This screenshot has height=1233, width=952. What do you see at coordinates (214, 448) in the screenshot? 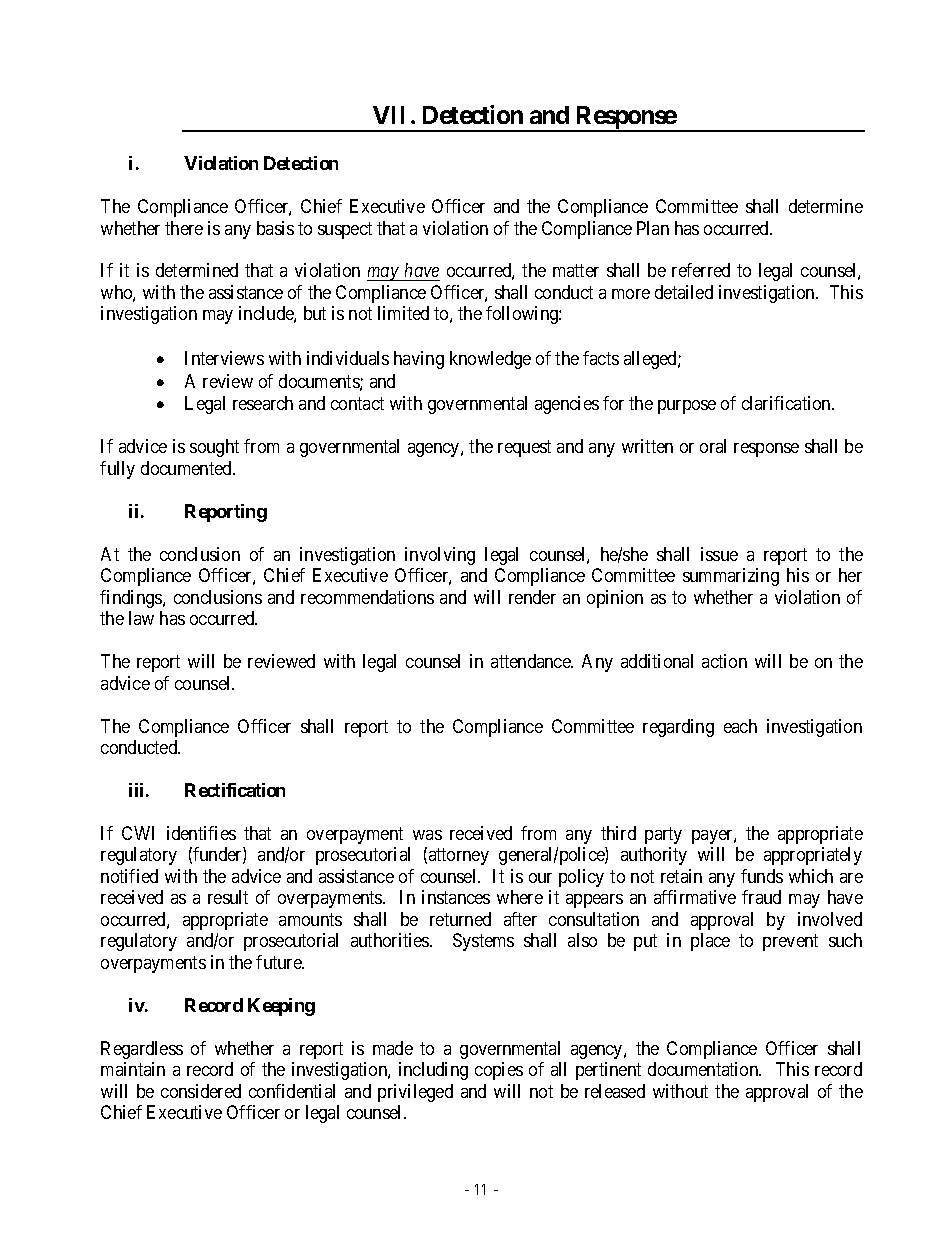
I see `sought` at bounding box center [214, 448].
